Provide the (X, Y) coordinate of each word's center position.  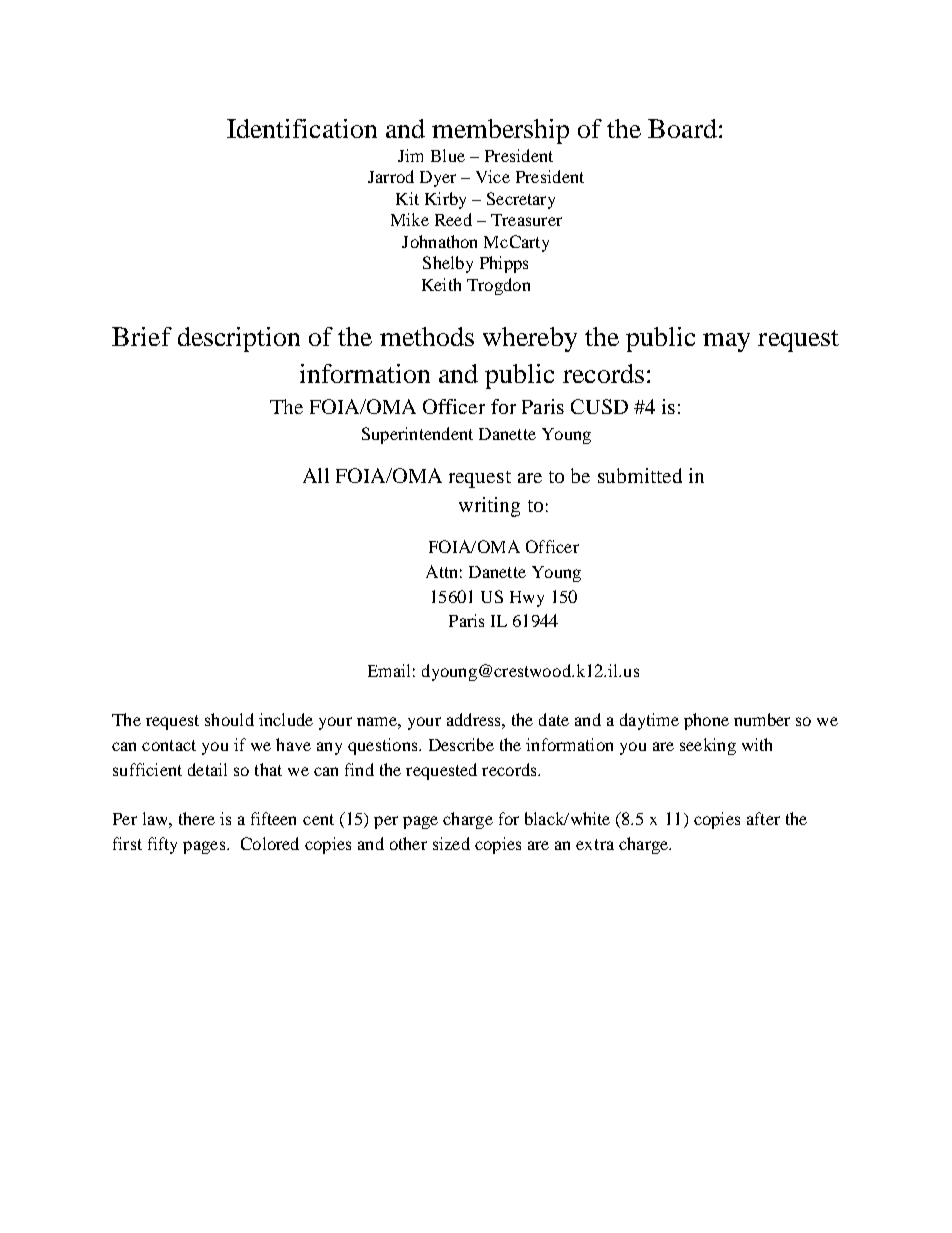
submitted (640, 475)
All (316, 475)
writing (489, 507)
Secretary (521, 200)
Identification (302, 128)
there (197, 818)
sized (451, 843)
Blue (448, 155)
